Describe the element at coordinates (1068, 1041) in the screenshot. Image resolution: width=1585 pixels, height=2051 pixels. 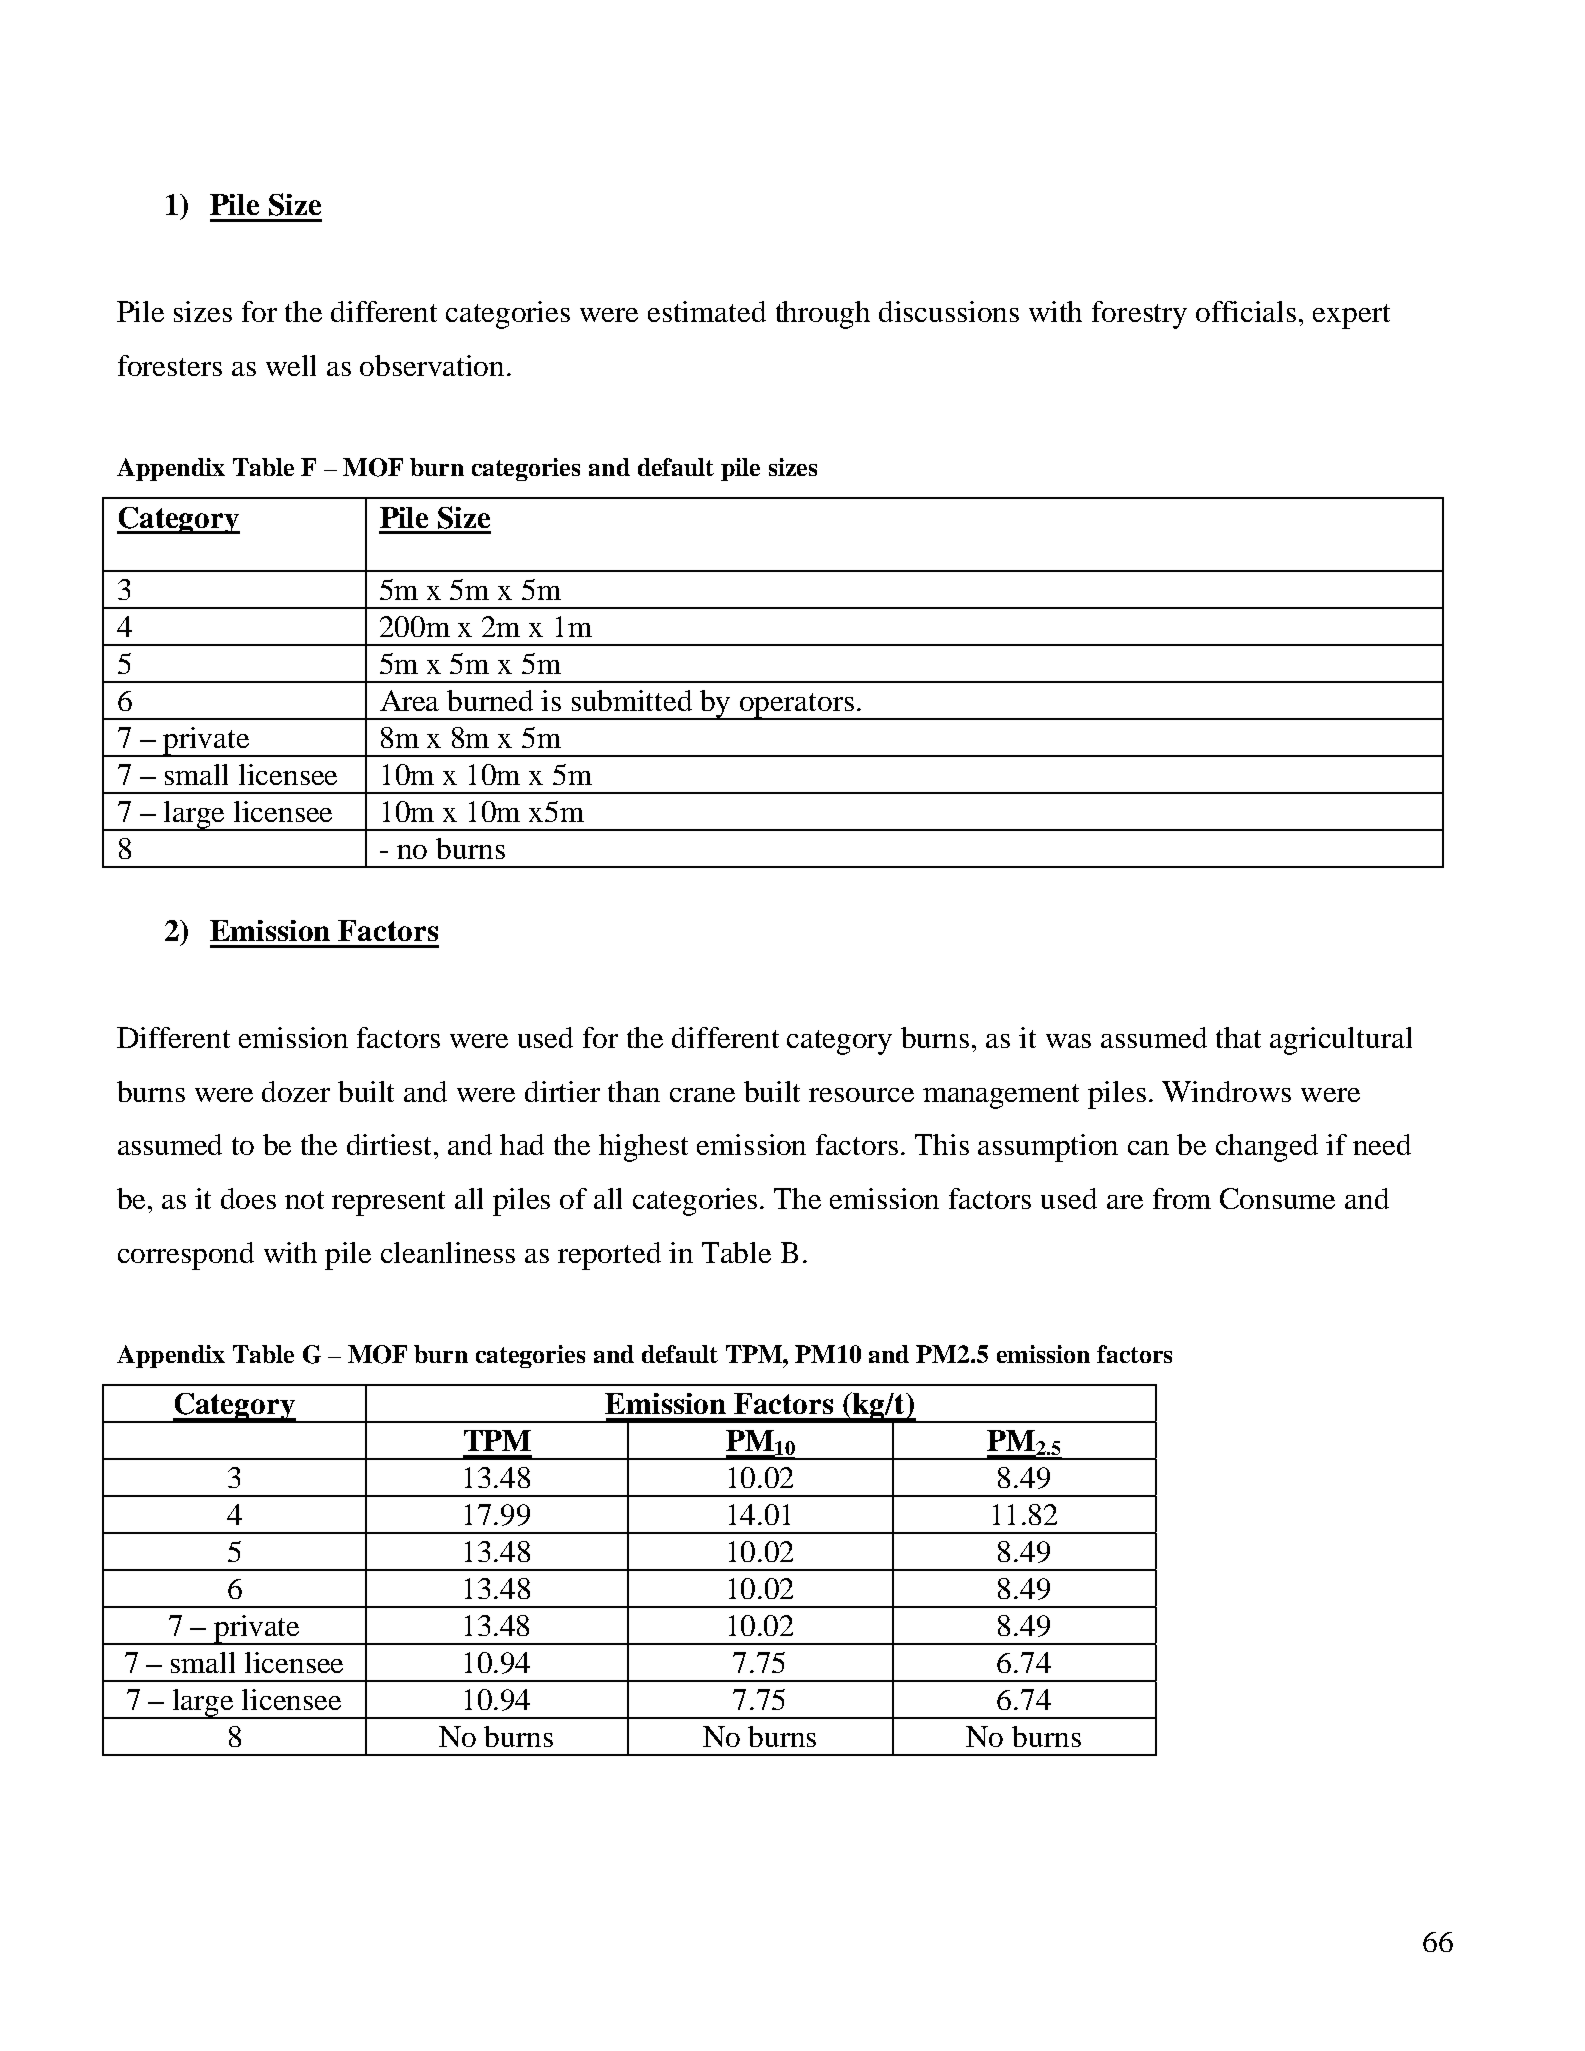
I see `was` at that location.
